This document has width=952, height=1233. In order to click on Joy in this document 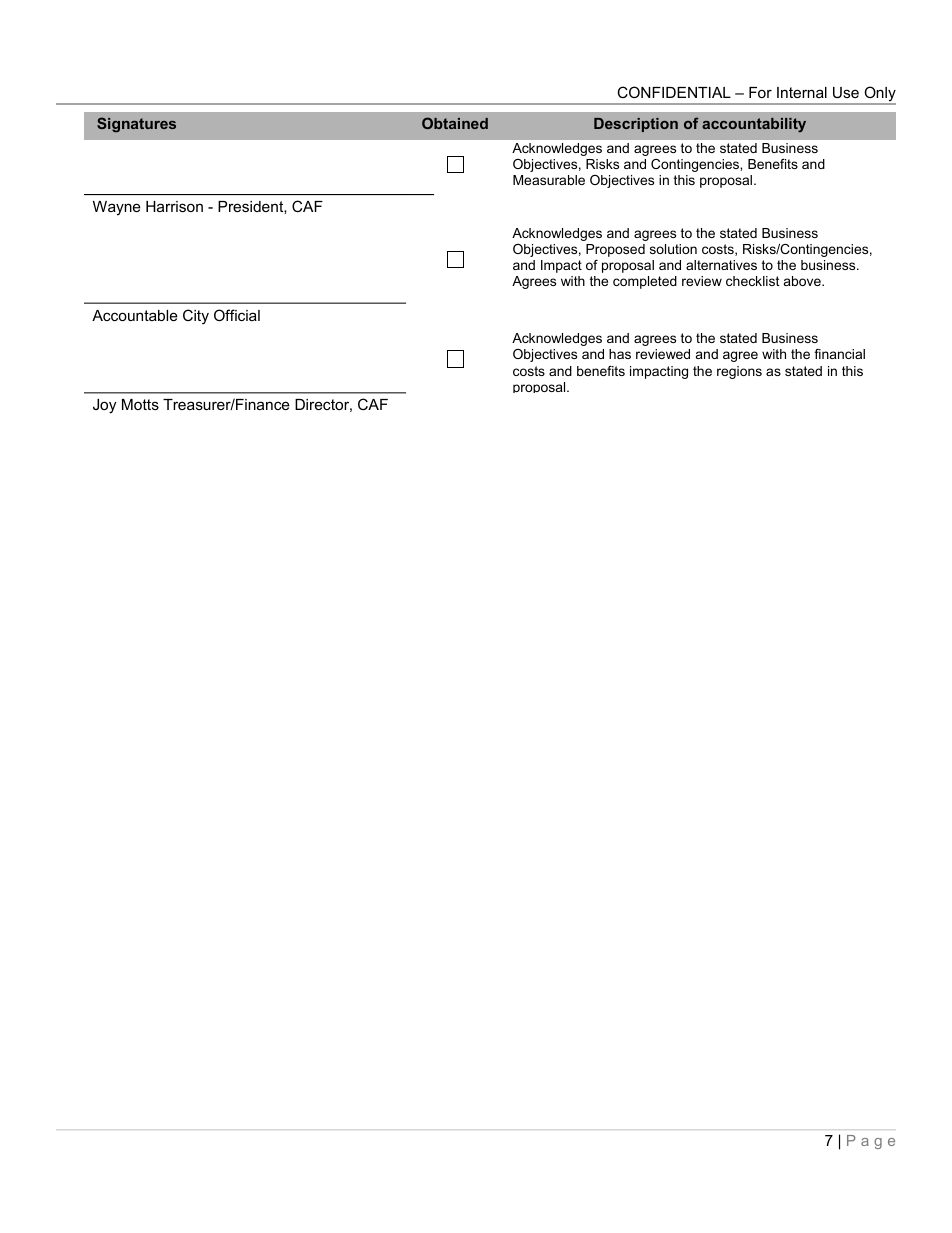, I will do `click(104, 406)`.
